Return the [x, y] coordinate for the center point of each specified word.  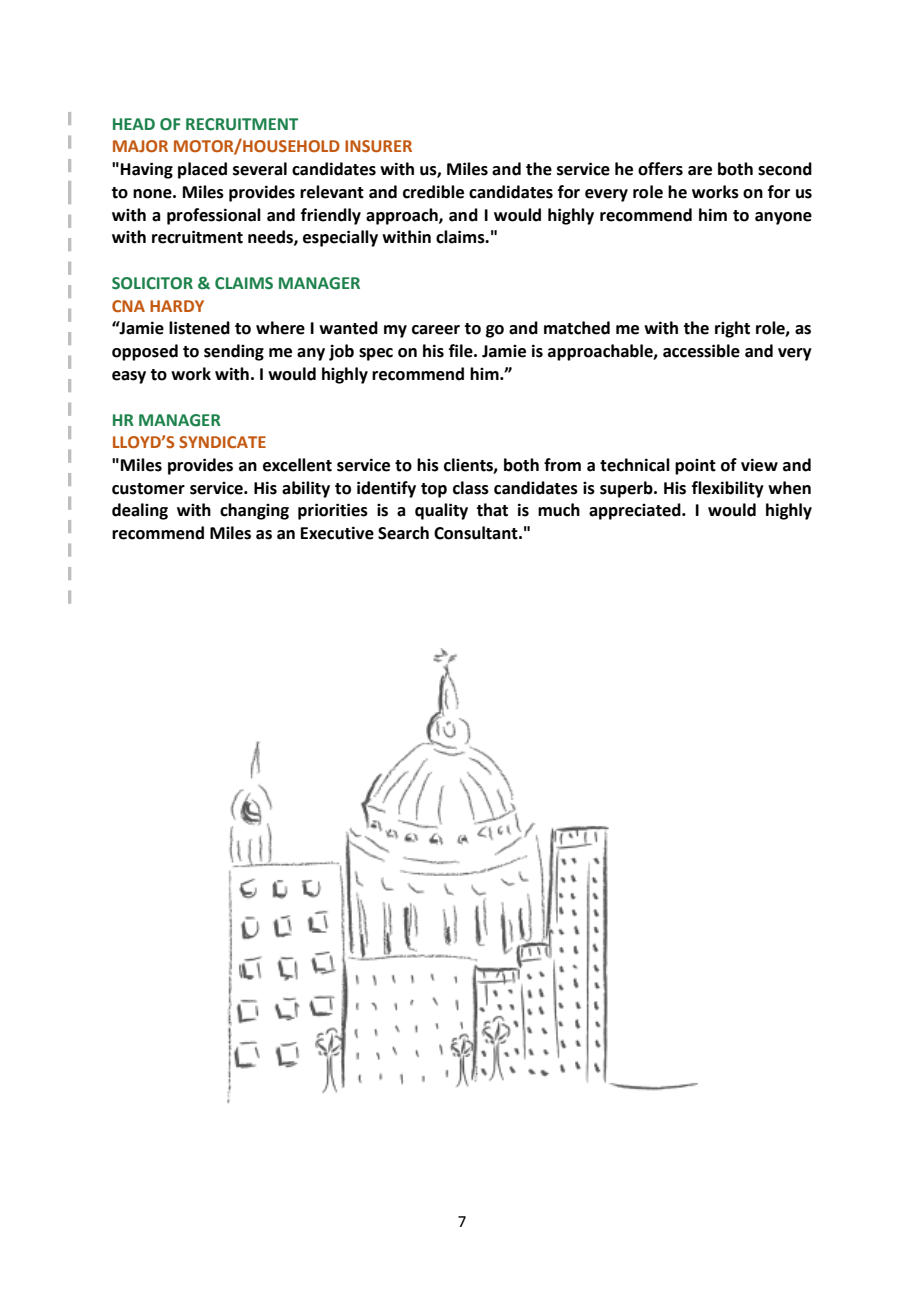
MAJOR [140, 146]
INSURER [378, 146]
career [436, 330]
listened [199, 328]
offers [660, 169]
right [732, 329]
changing [254, 511]
